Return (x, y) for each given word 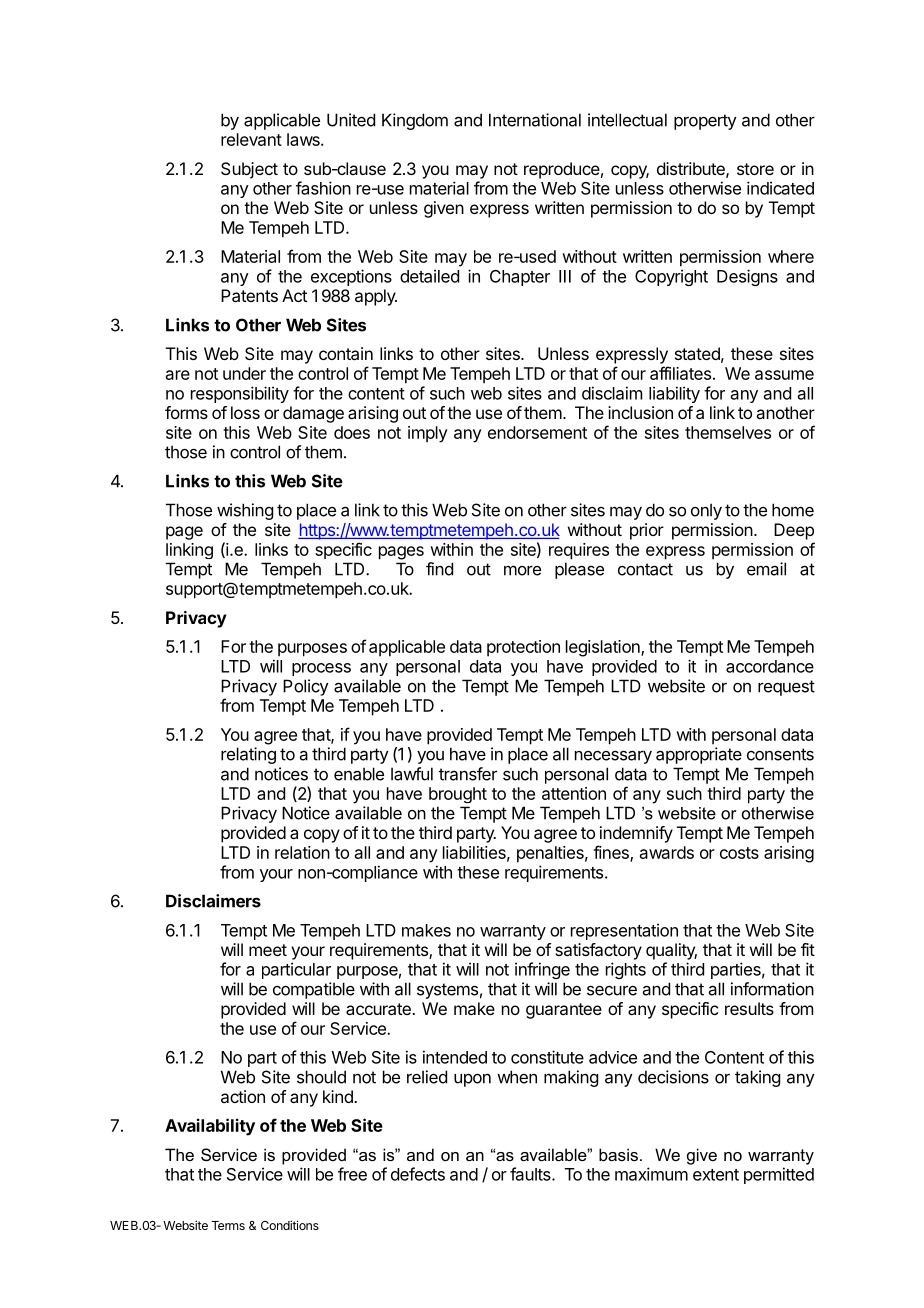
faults (531, 1174)
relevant (251, 139)
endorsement (537, 432)
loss (245, 412)
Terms (228, 1225)
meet (268, 950)
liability (674, 394)
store (755, 169)
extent (716, 1175)
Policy (306, 687)
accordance (770, 666)
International (535, 120)
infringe (542, 970)
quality (671, 951)
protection (523, 648)
